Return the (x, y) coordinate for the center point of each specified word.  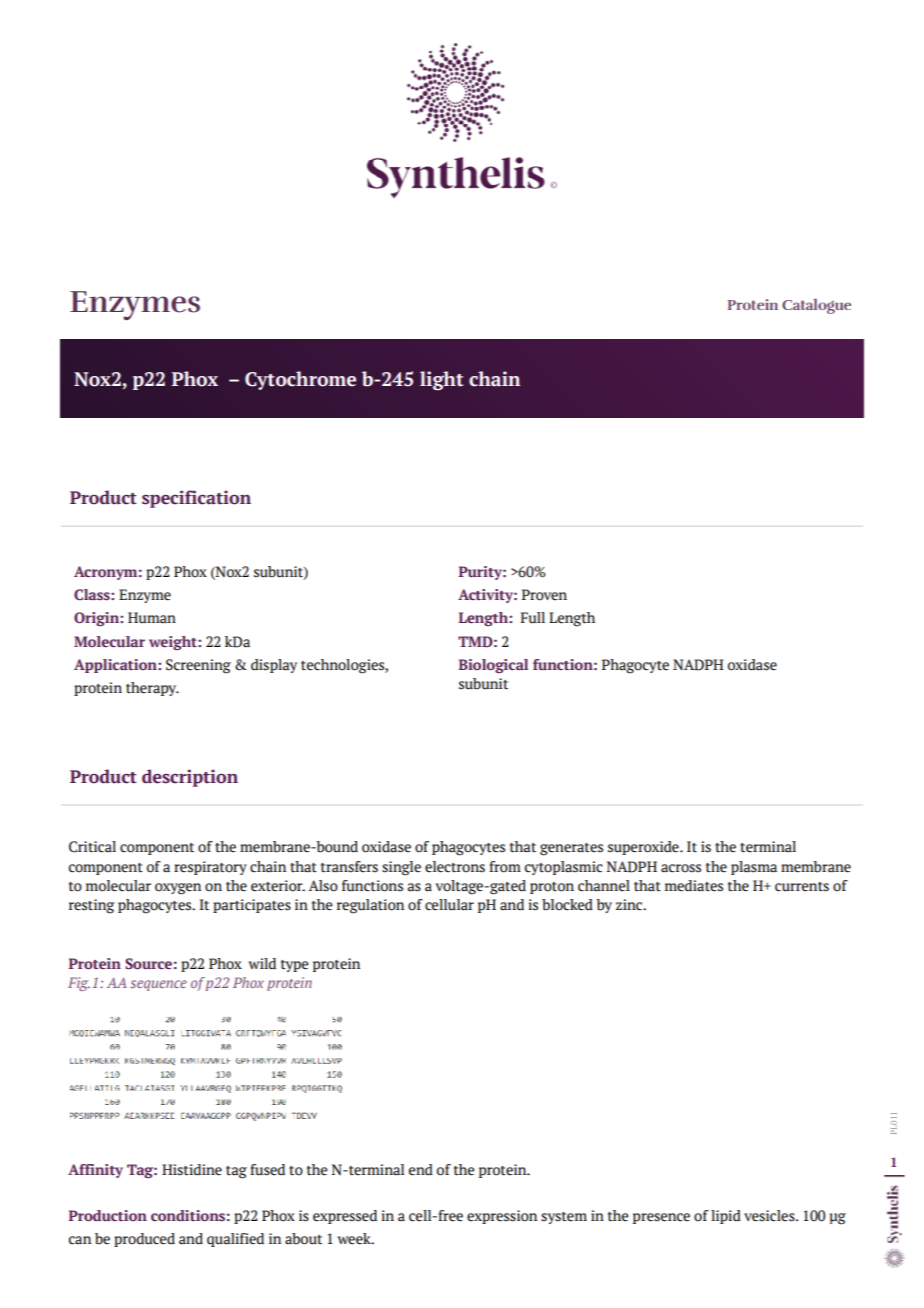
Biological (493, 666)
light (441, 381)
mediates (694, 886)
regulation (370, 906)
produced (144, 1240)
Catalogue (816, 306)
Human (152, 618)
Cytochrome (300, 380)
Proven (544, 595)
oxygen (178, 889)
